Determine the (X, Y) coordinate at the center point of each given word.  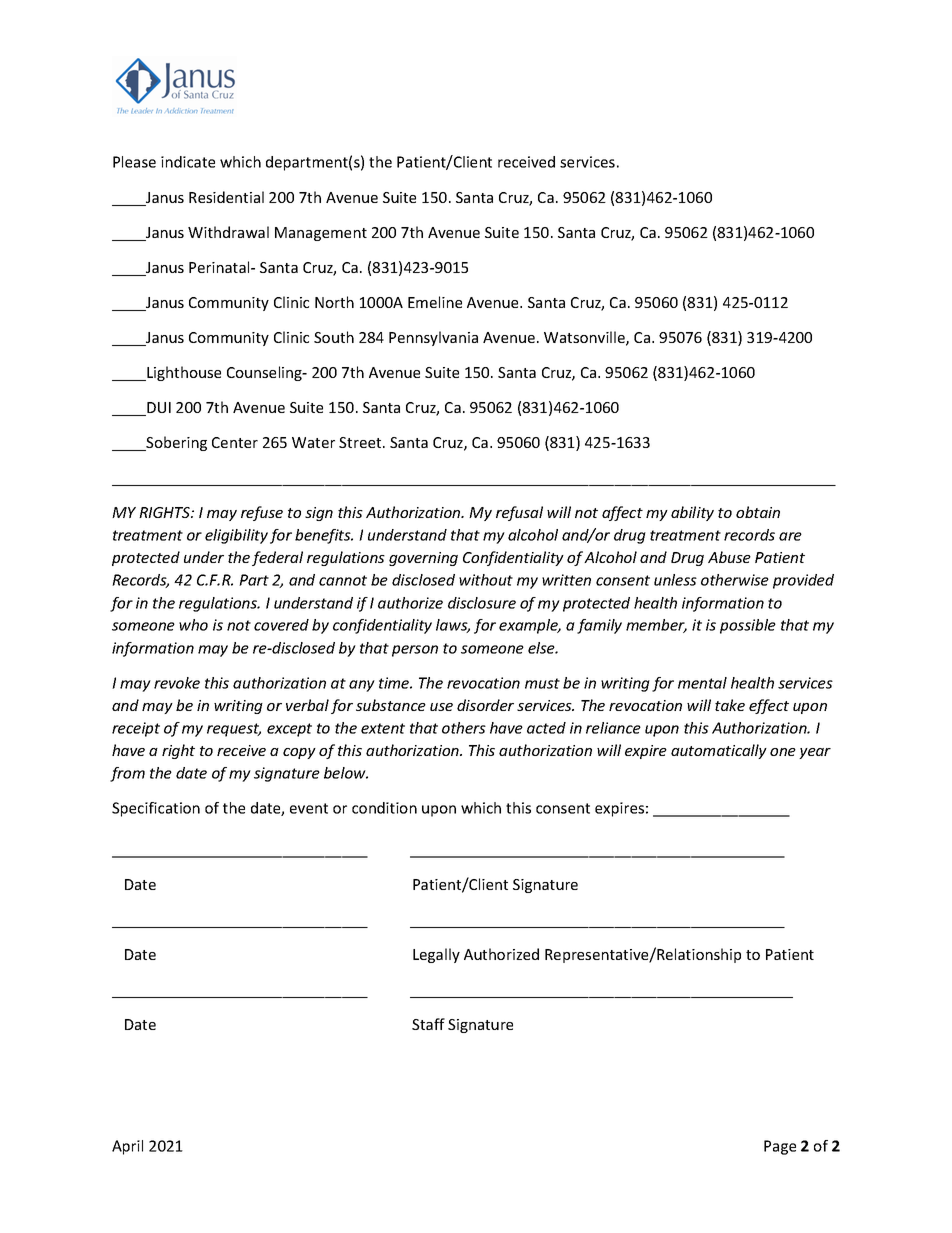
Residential (226, 197)
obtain (758, 512)
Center (235, 442)
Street (361, 442)
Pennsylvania (433, 338)
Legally (436, 955)
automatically (719, 751)
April (127, 1147)
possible (748, 626)
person (415, 651)
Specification (156, 809)
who (193, 625)
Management (321, 234)
